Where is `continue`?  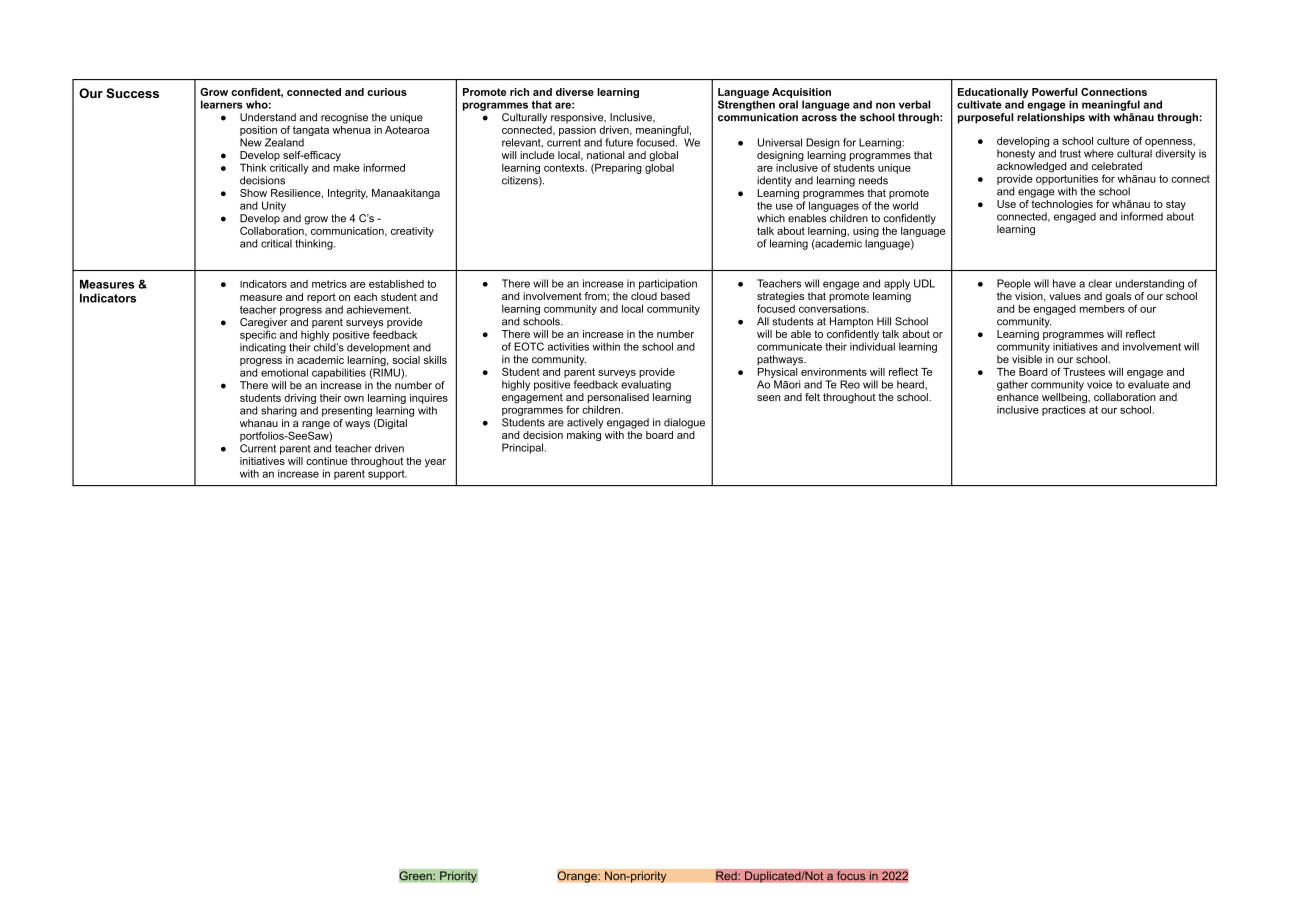
continue is located at coordinates (327, 461).
